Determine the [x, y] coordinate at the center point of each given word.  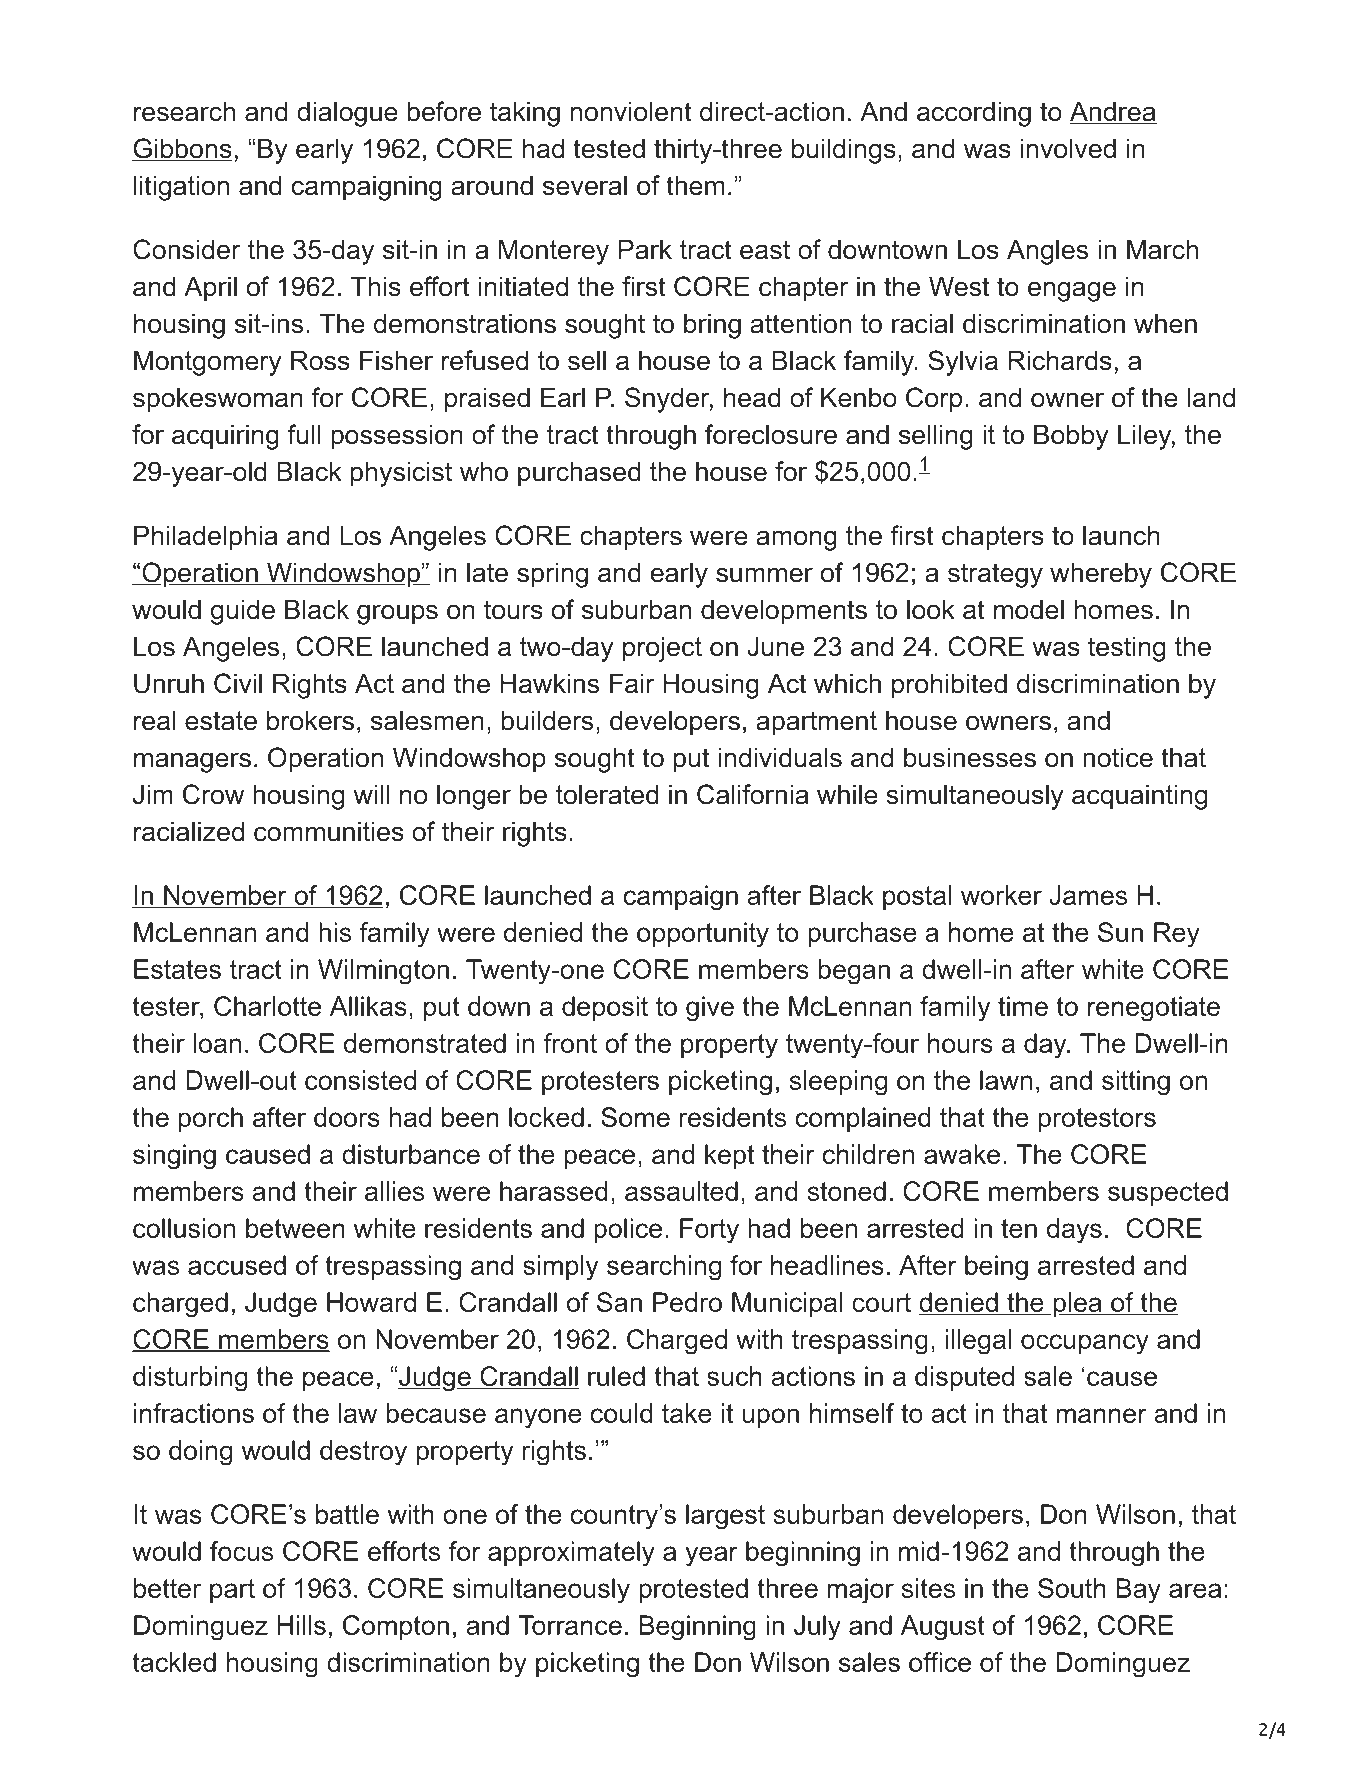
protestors [1097, 1120]
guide [243, 612]
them [695, 185]
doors [347, 1117]
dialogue [347, 114]
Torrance [570, 1625]
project [662, 649]
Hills [302, 1625]
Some [635, 1117]
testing [1126, 649]
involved [1068, 148]
